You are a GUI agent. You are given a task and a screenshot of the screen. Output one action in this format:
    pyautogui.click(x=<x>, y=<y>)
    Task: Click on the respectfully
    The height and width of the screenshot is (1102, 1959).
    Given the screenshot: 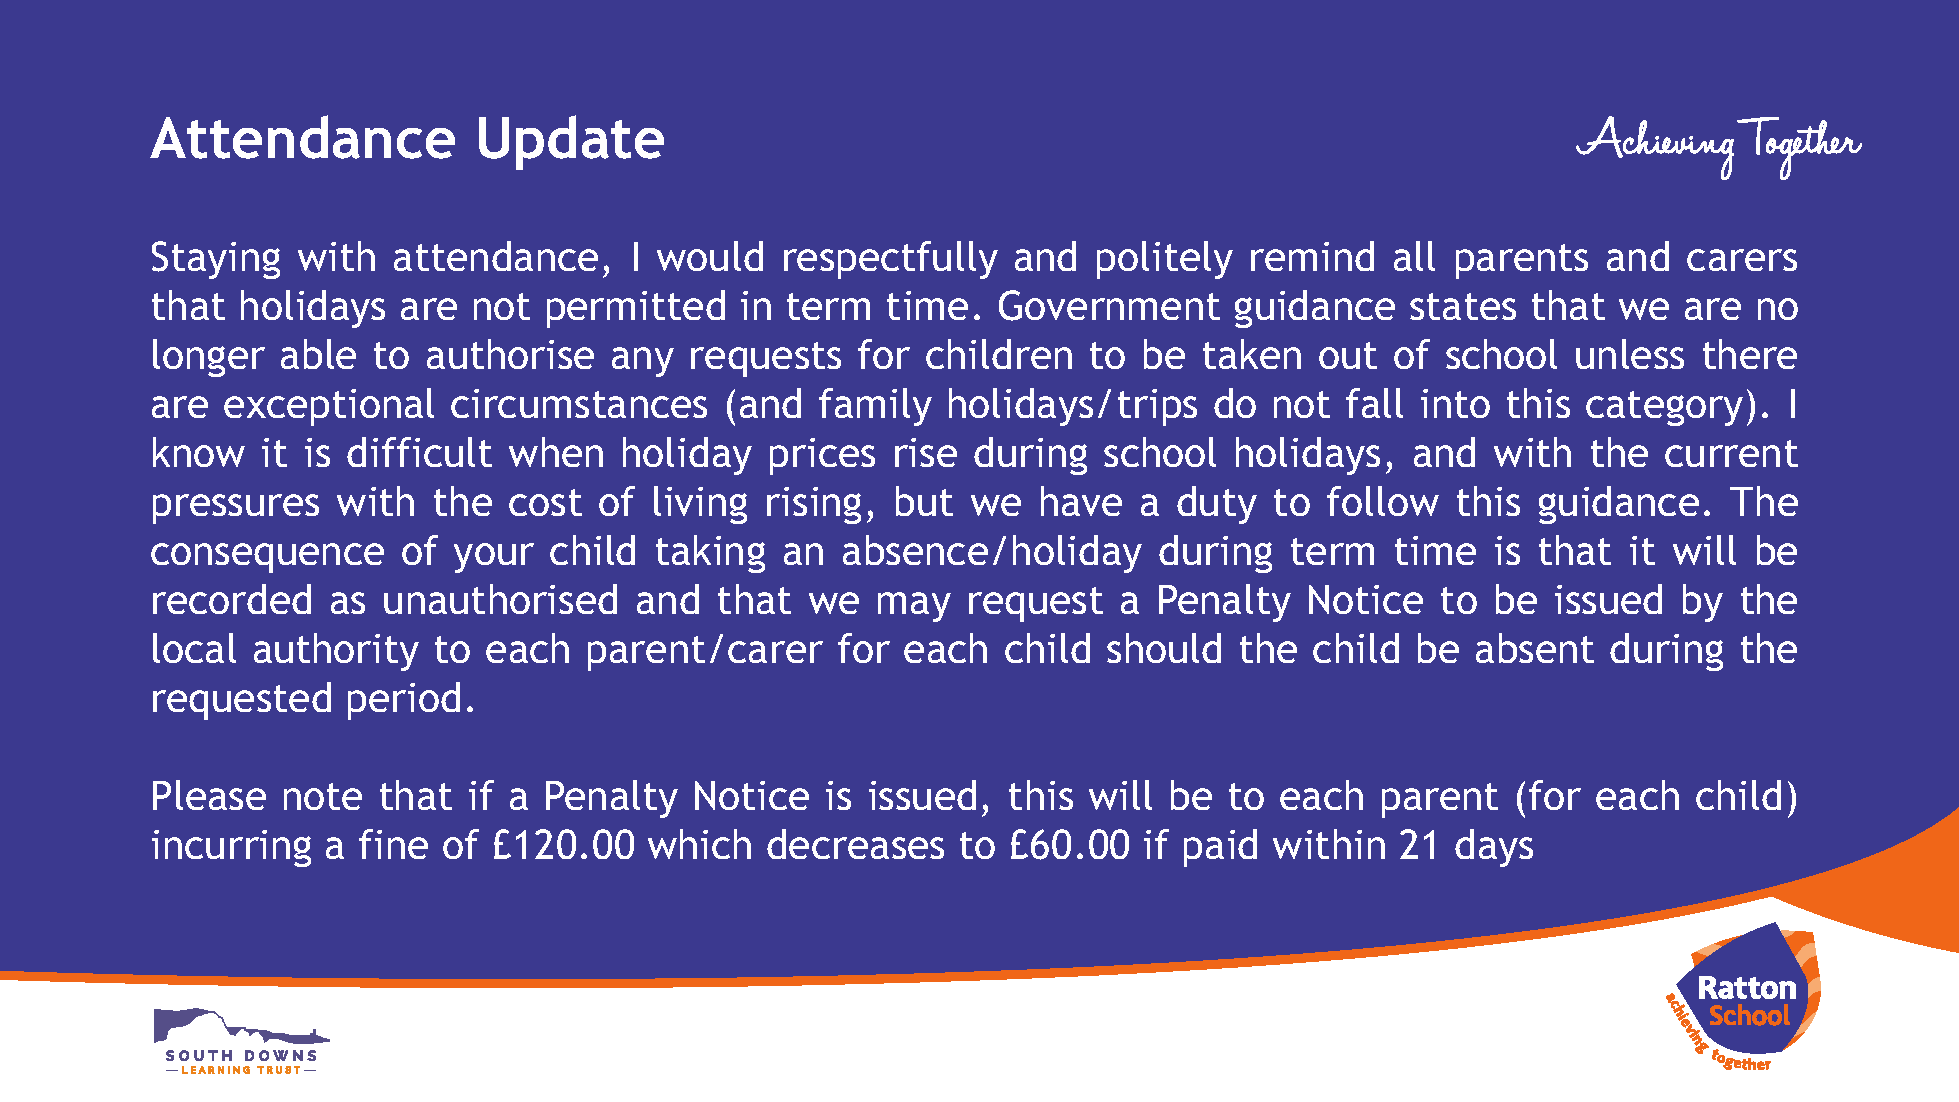 What is the action you would take?
    pyautogui.click(x=891, y=260)
